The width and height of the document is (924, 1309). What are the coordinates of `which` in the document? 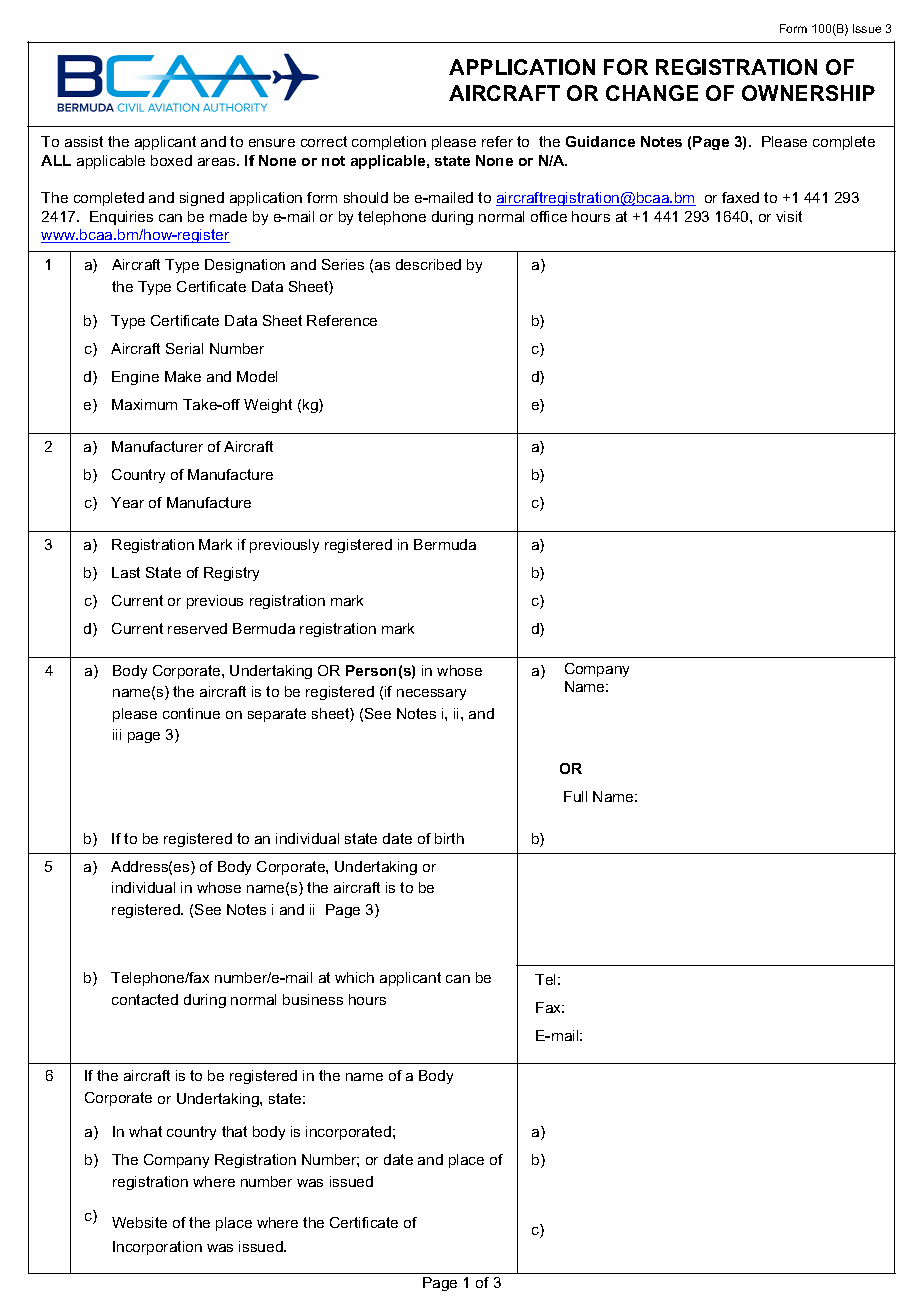 It's located at (354, 977).
